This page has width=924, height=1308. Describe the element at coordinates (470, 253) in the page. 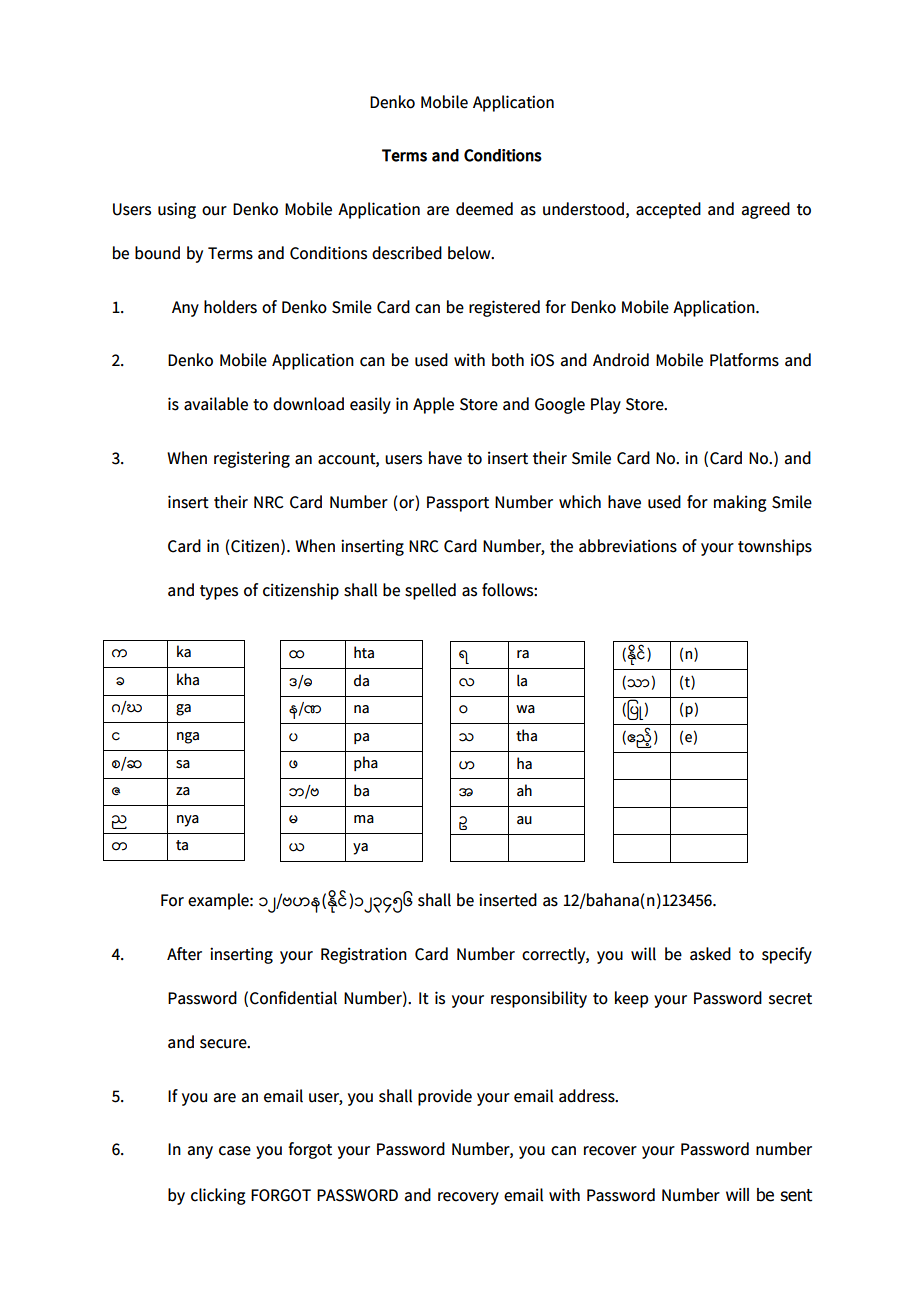

I see `below` at that location.
